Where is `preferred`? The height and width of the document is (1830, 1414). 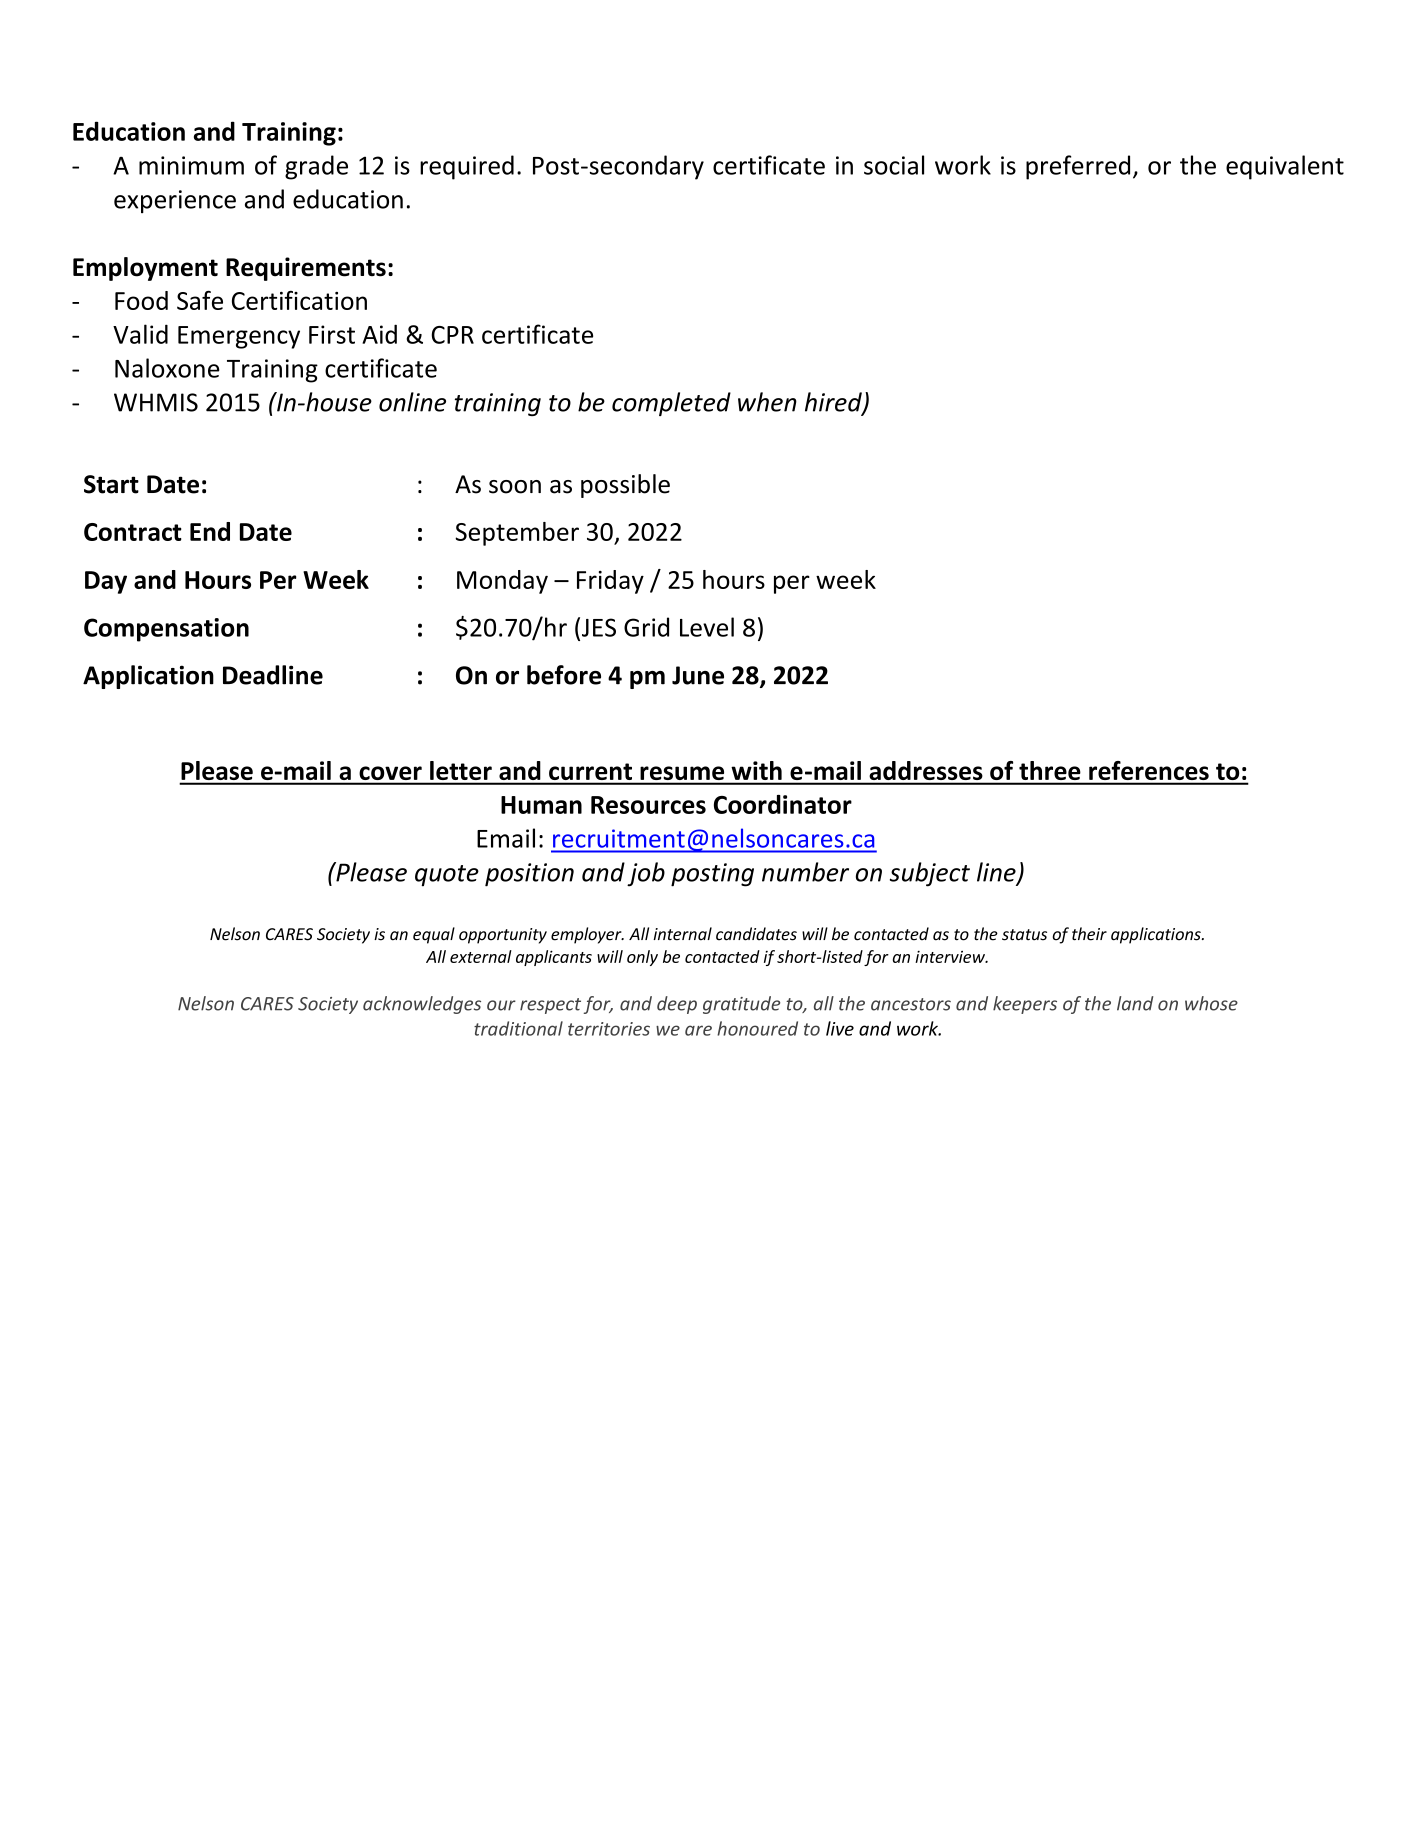
preferred is located at coordinates (1078, 167).
